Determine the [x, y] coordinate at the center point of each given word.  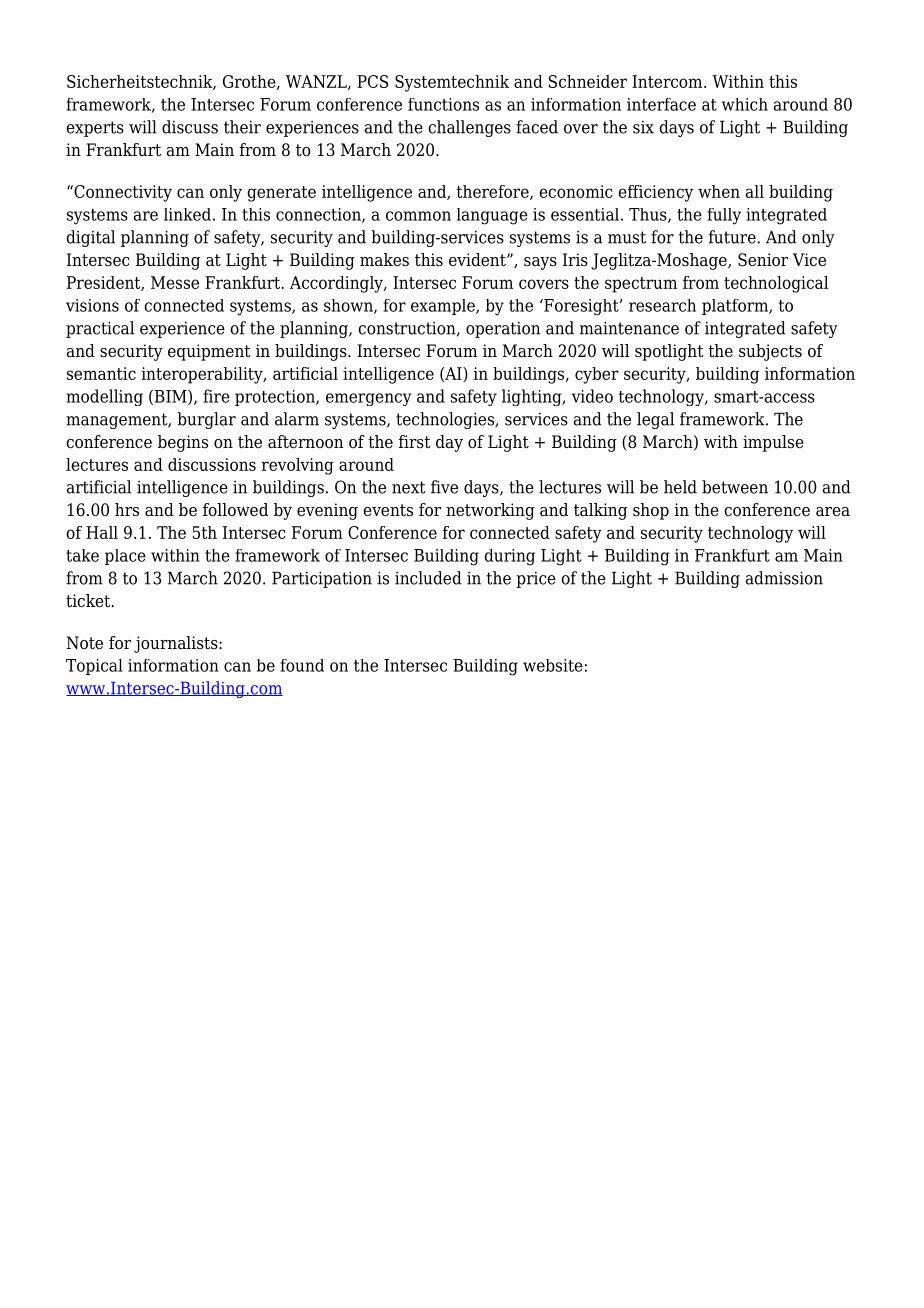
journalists [177, 644]
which [745, 104]
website [553, 665]
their [242, 127]
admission [784, 578]
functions [443, 104]
